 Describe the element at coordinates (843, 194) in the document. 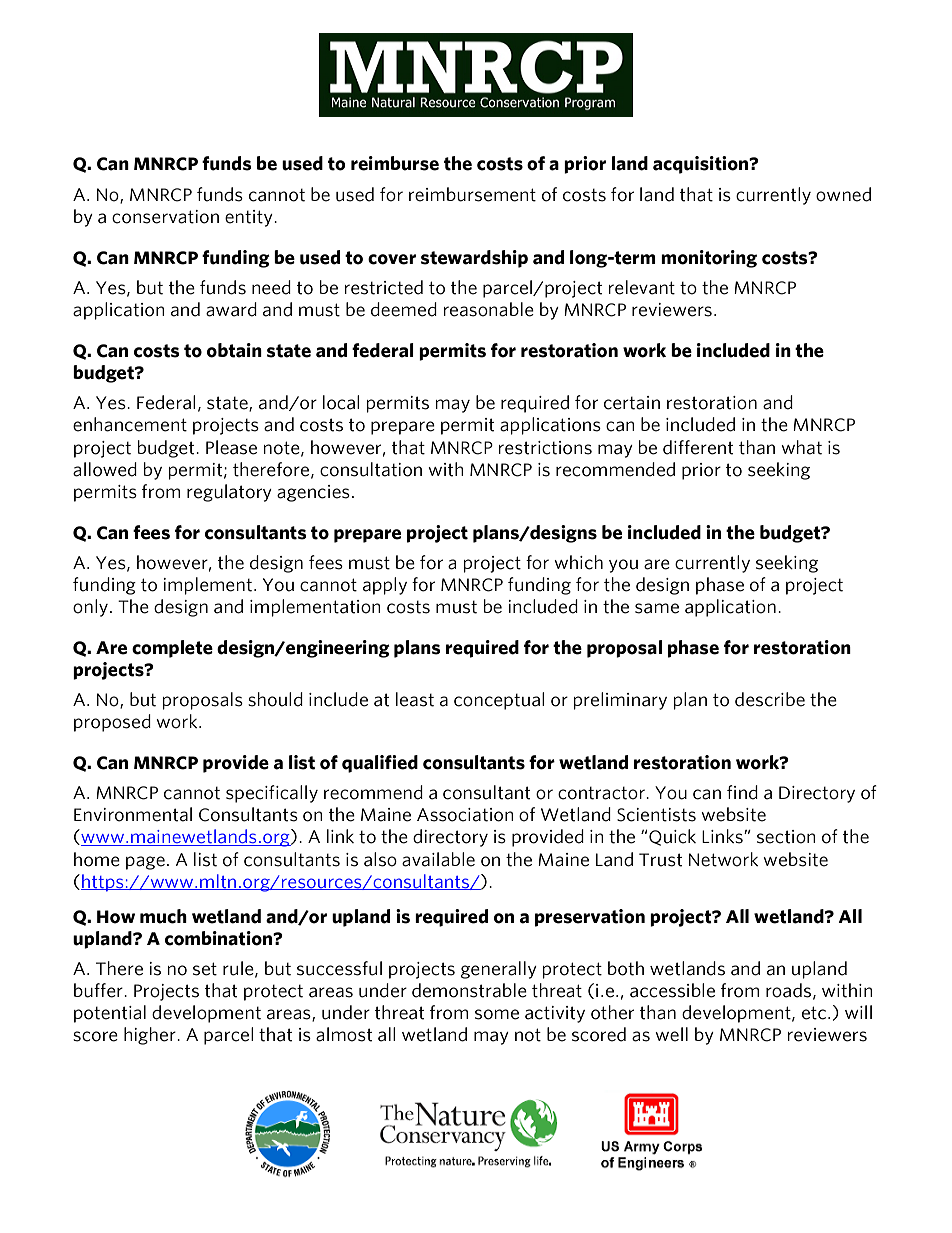

I see `owned` at that location.
